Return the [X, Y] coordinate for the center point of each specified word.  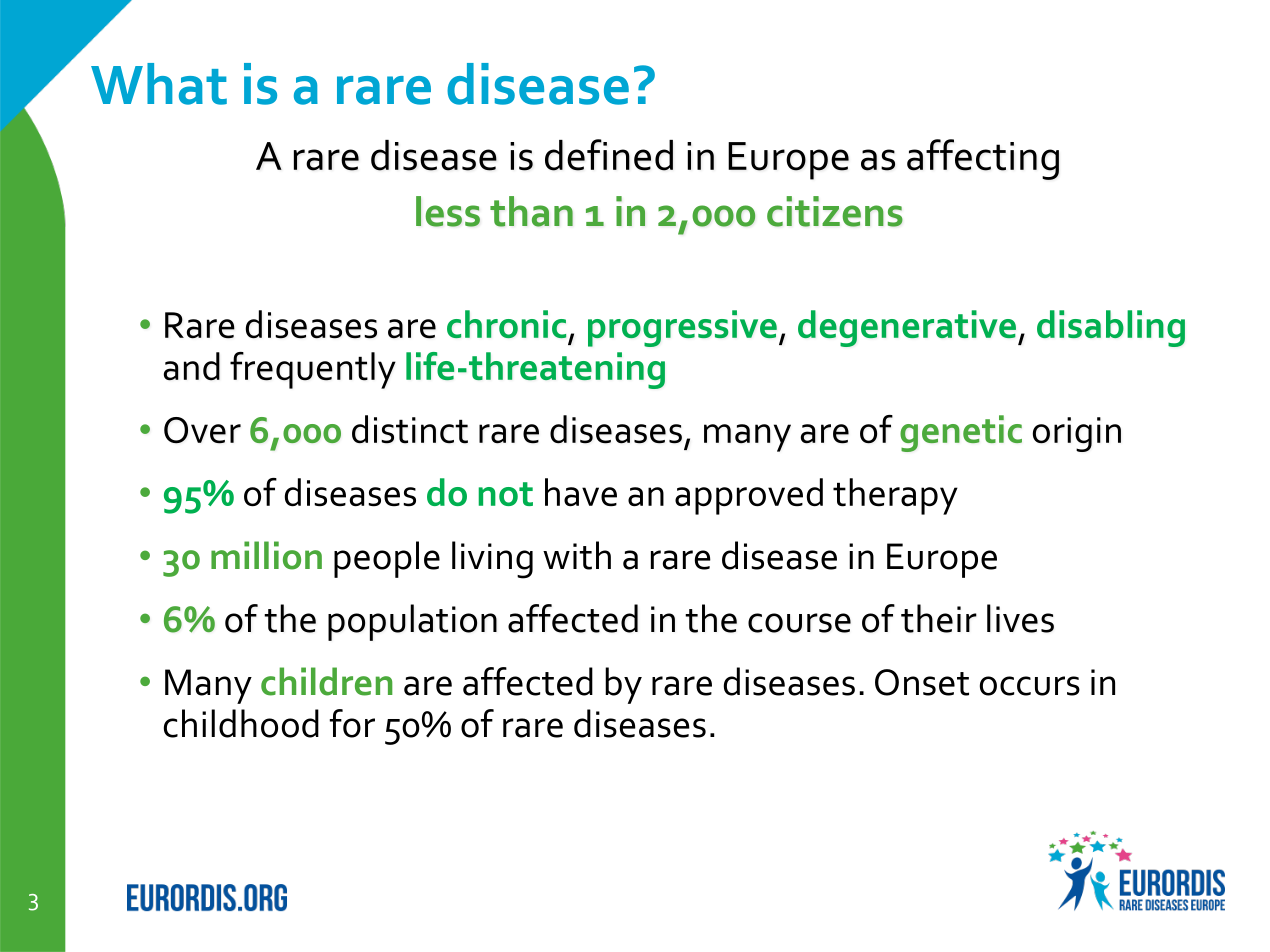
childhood [241, 723]
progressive [682, 328]
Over [202, 430]
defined [609, 155]
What [159, 84]
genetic [961, 433]
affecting [983, 159]
